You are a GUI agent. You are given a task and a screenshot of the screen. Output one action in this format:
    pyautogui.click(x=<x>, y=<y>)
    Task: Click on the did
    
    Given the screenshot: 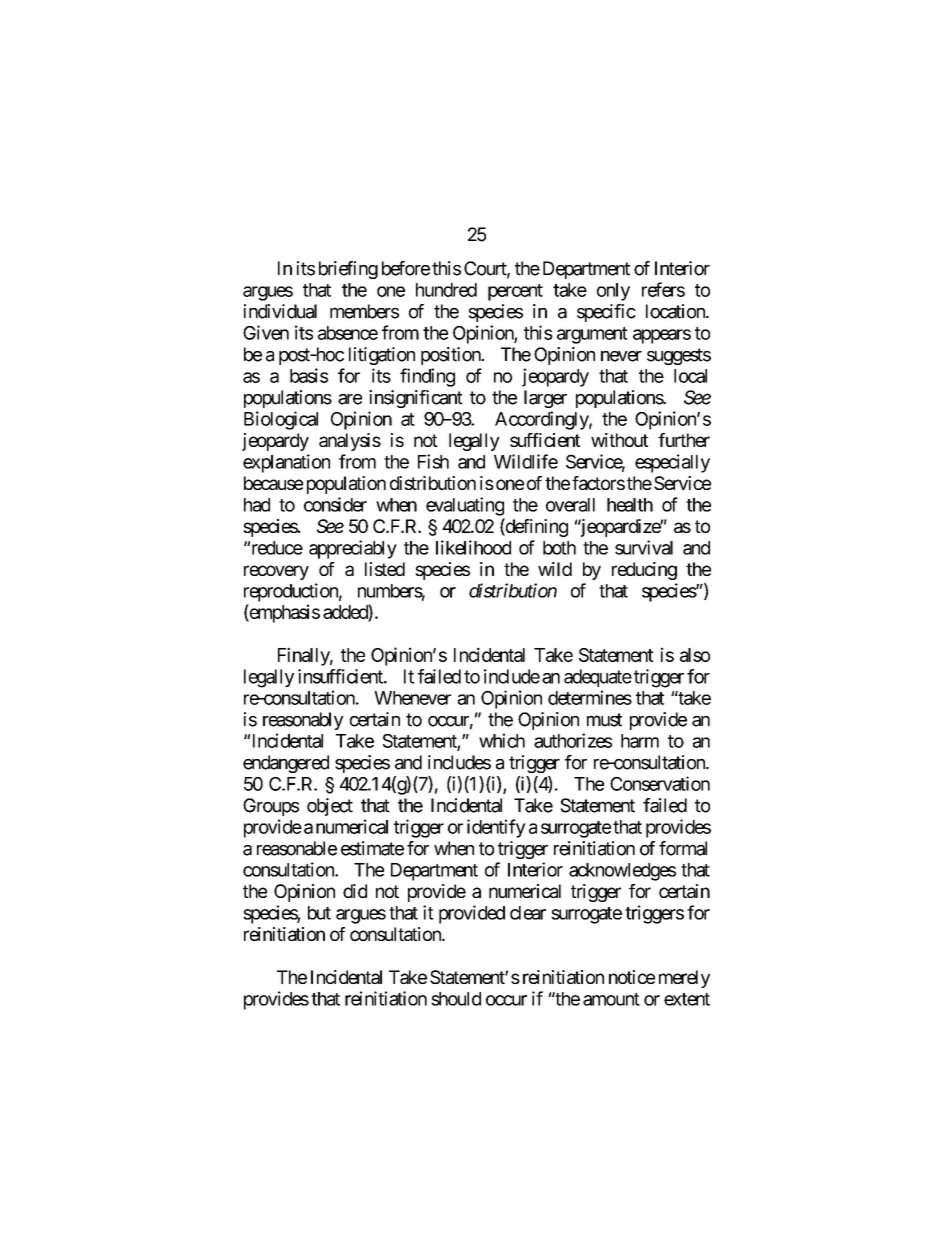 What is the action you would take?
    pyautogui.click(x=355, y=891)
